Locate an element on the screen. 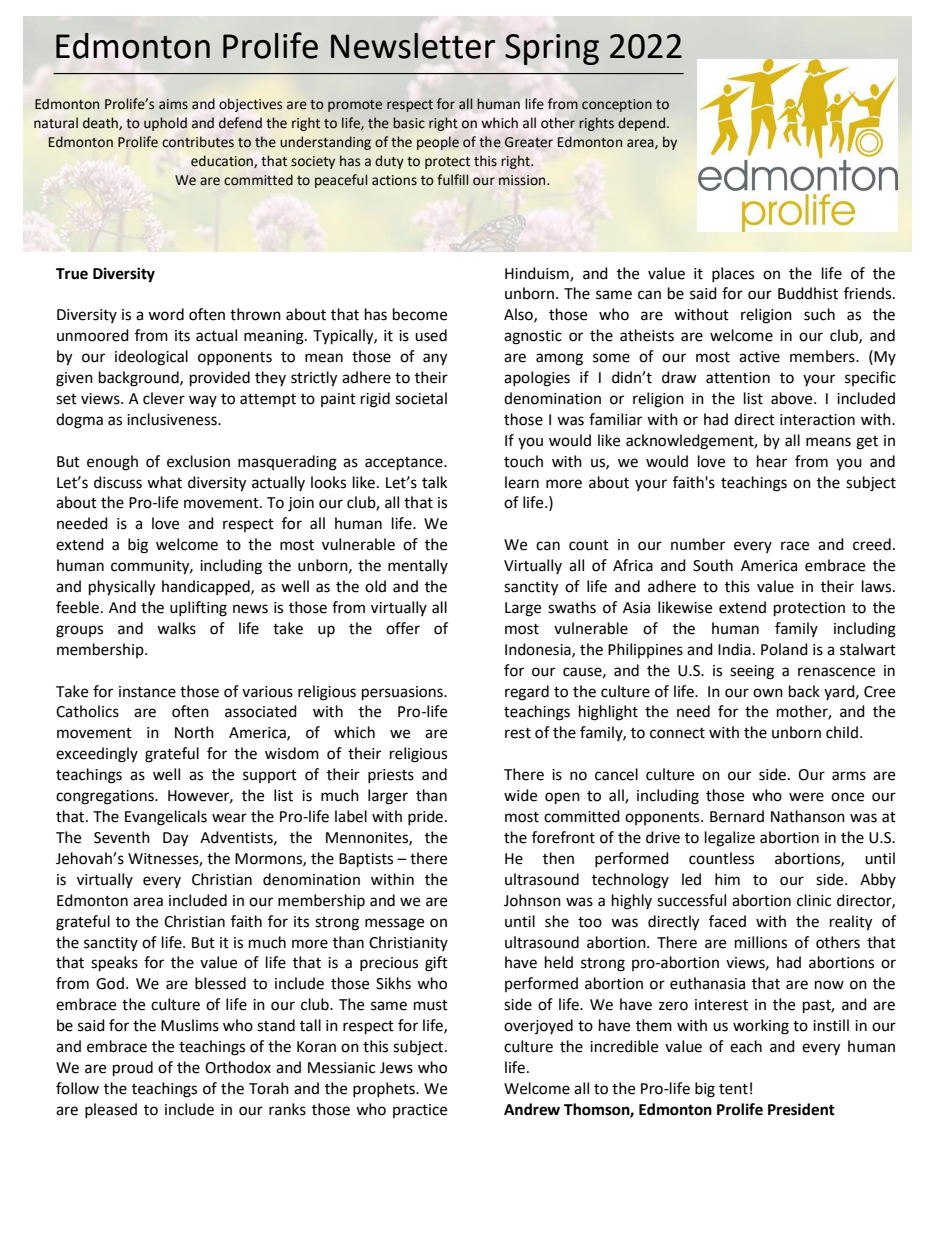 The image size is (952, 1233). depend is located at coordinates (643, 124).
